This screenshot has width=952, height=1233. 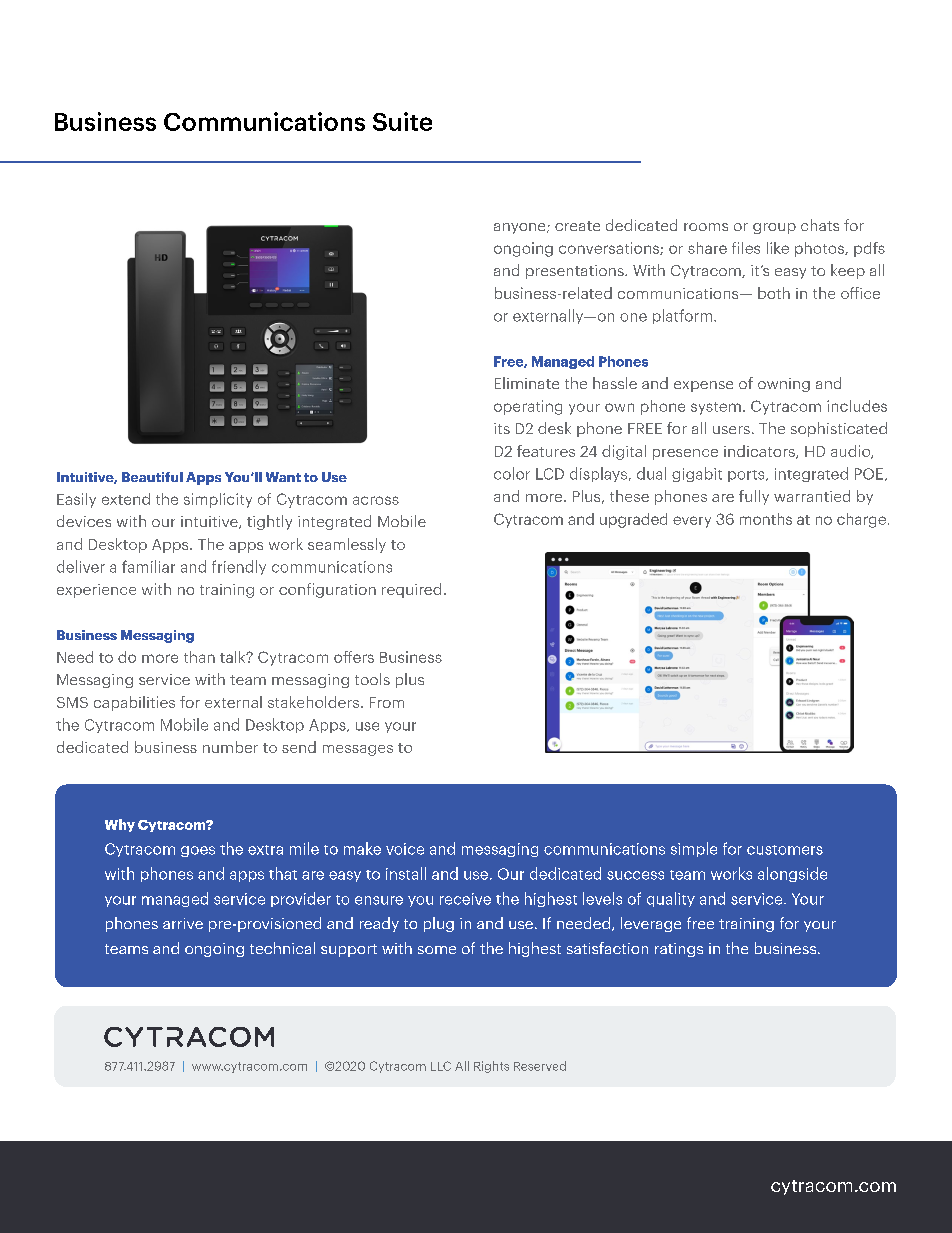 What do you see at coordinates (521, 228) in the screenshot?
I see `anyone` at bounding box center [521, 228].
